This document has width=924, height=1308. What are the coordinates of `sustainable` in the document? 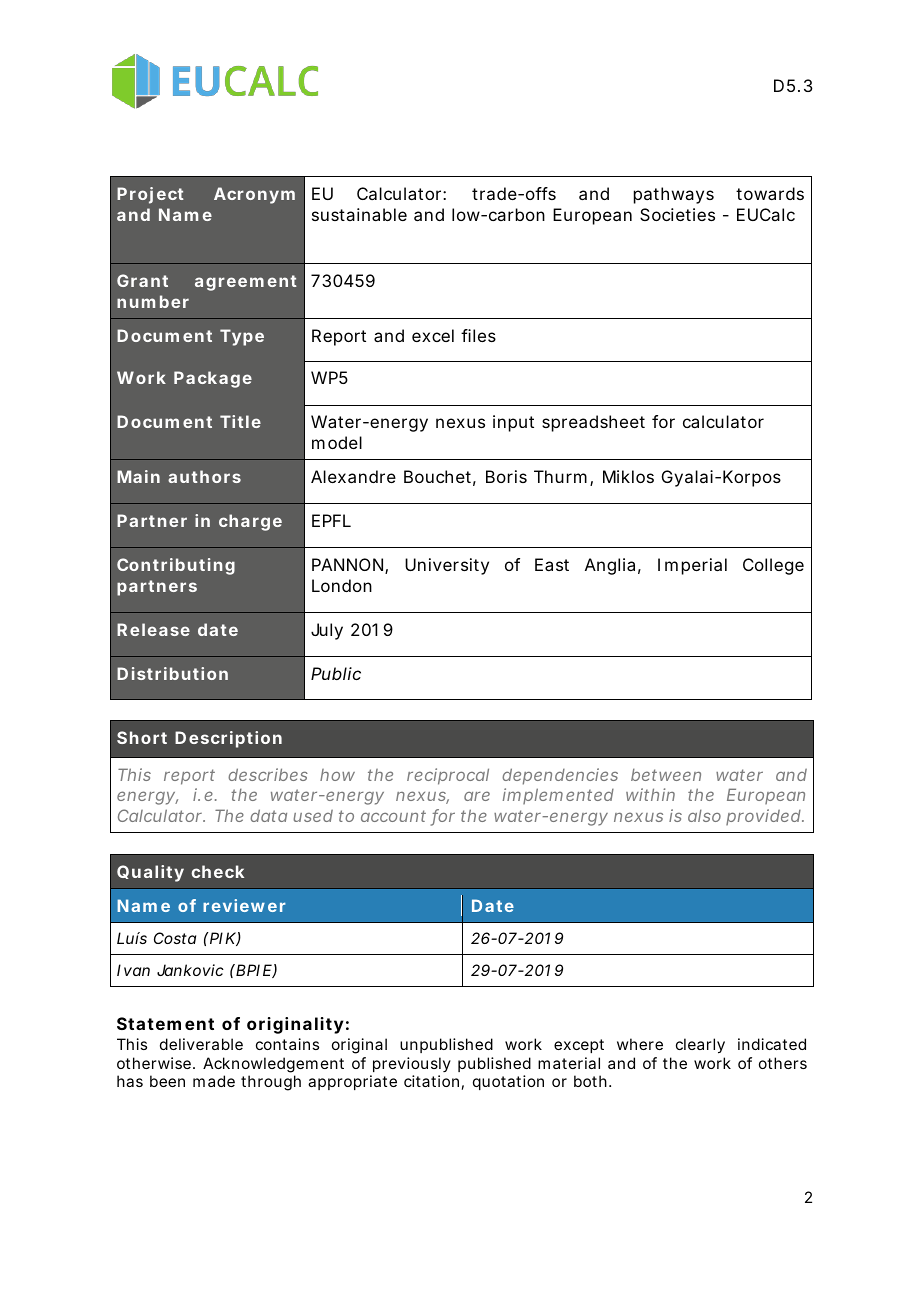 It's located at (359, 214).
